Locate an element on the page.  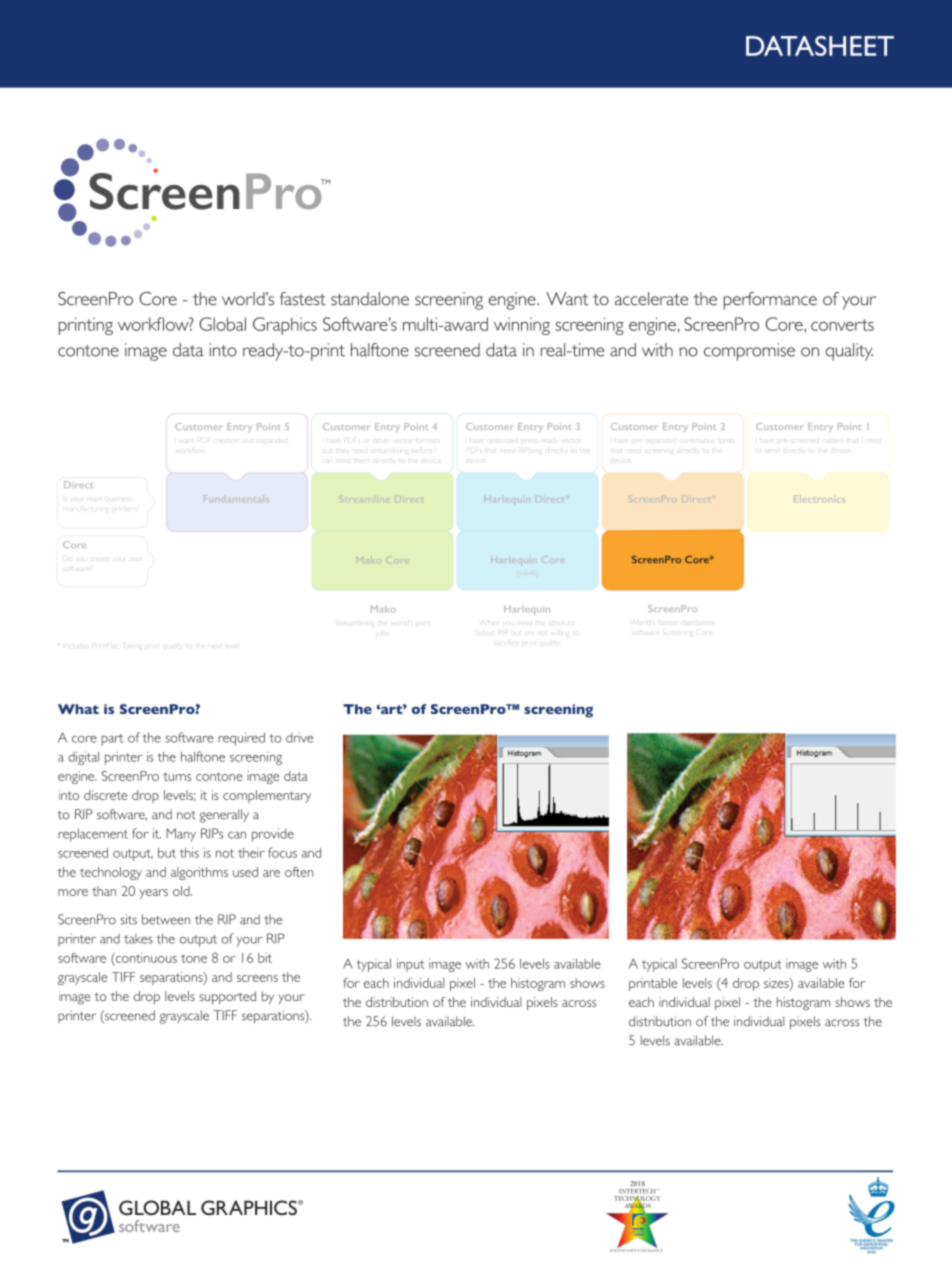
Global is located at coordinates (222, 324).
